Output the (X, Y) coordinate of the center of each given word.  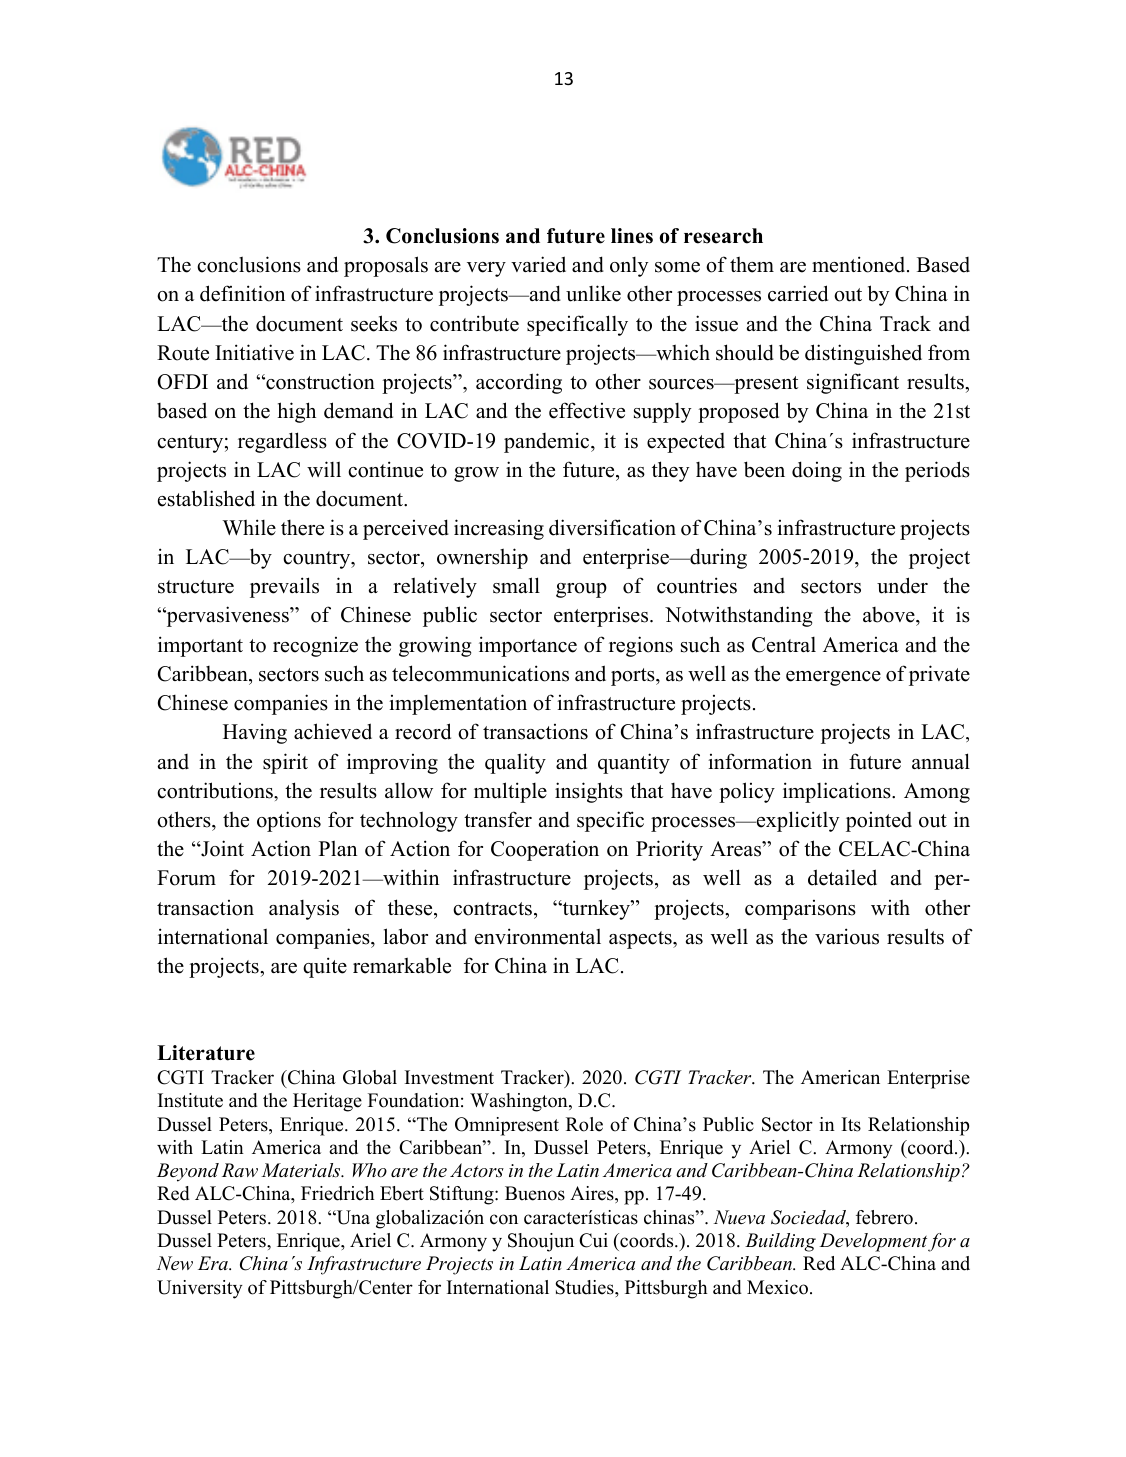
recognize (315, 647)
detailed (842, 877)
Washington (520, 1102)
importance (528, 646)
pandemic (548, 442)
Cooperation (545, 850)
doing (817, 471)
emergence (833, 678)
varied (538, 264)
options (289, 821)
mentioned (860, 264)
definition (242, 293)
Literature (206, 1053)
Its (851, 1124)
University (200, 1289)
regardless (282, 442)
